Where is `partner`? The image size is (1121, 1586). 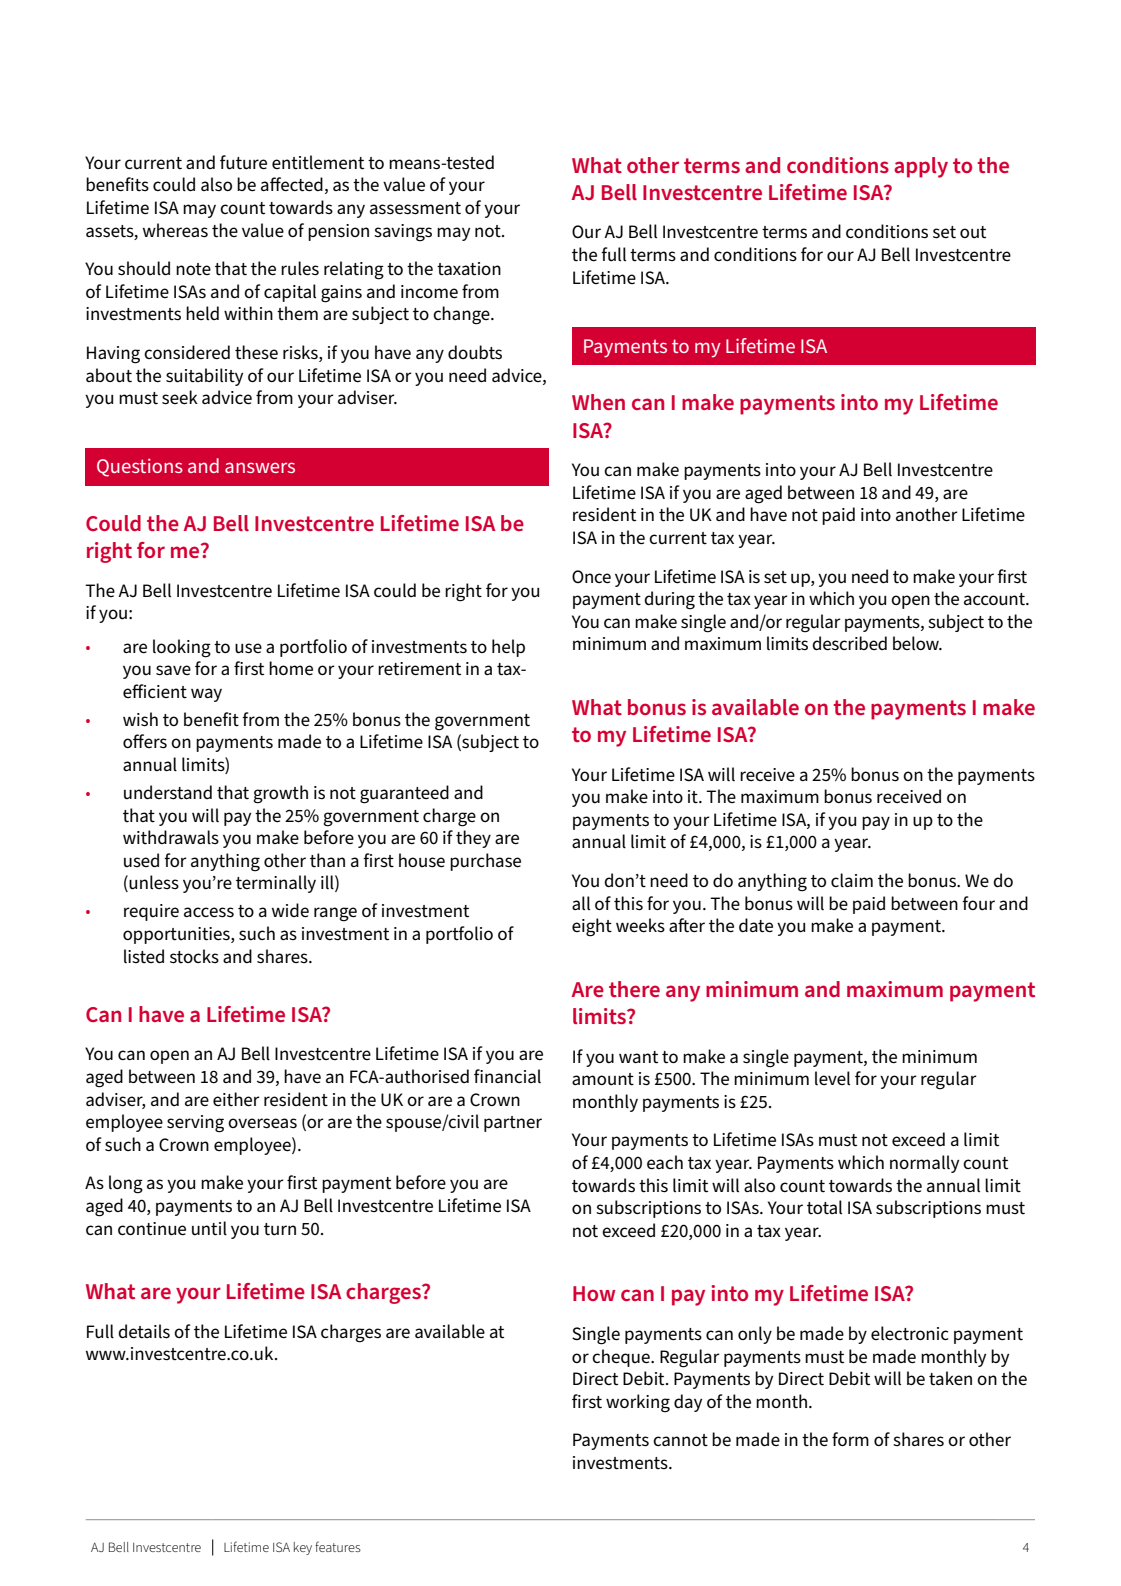
partner is located at coordinates (513, 1124).
